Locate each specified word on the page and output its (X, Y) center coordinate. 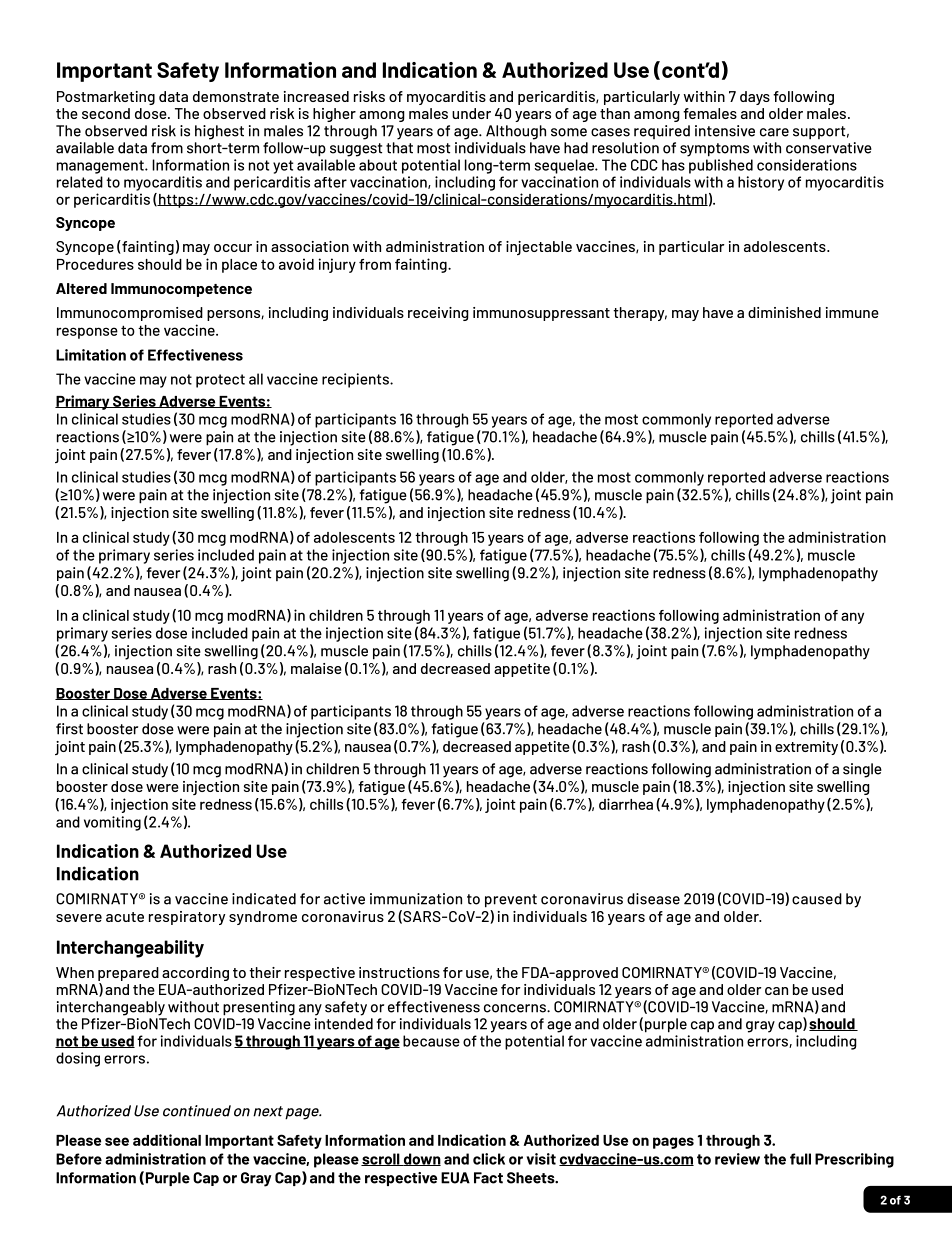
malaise (316, 668)
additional (167, 1140)
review (737, 1159)
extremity (806, 748)
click (489, 1159)
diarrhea (626, 804)
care (774, 132)
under (471, 113)
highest (219, 132)
